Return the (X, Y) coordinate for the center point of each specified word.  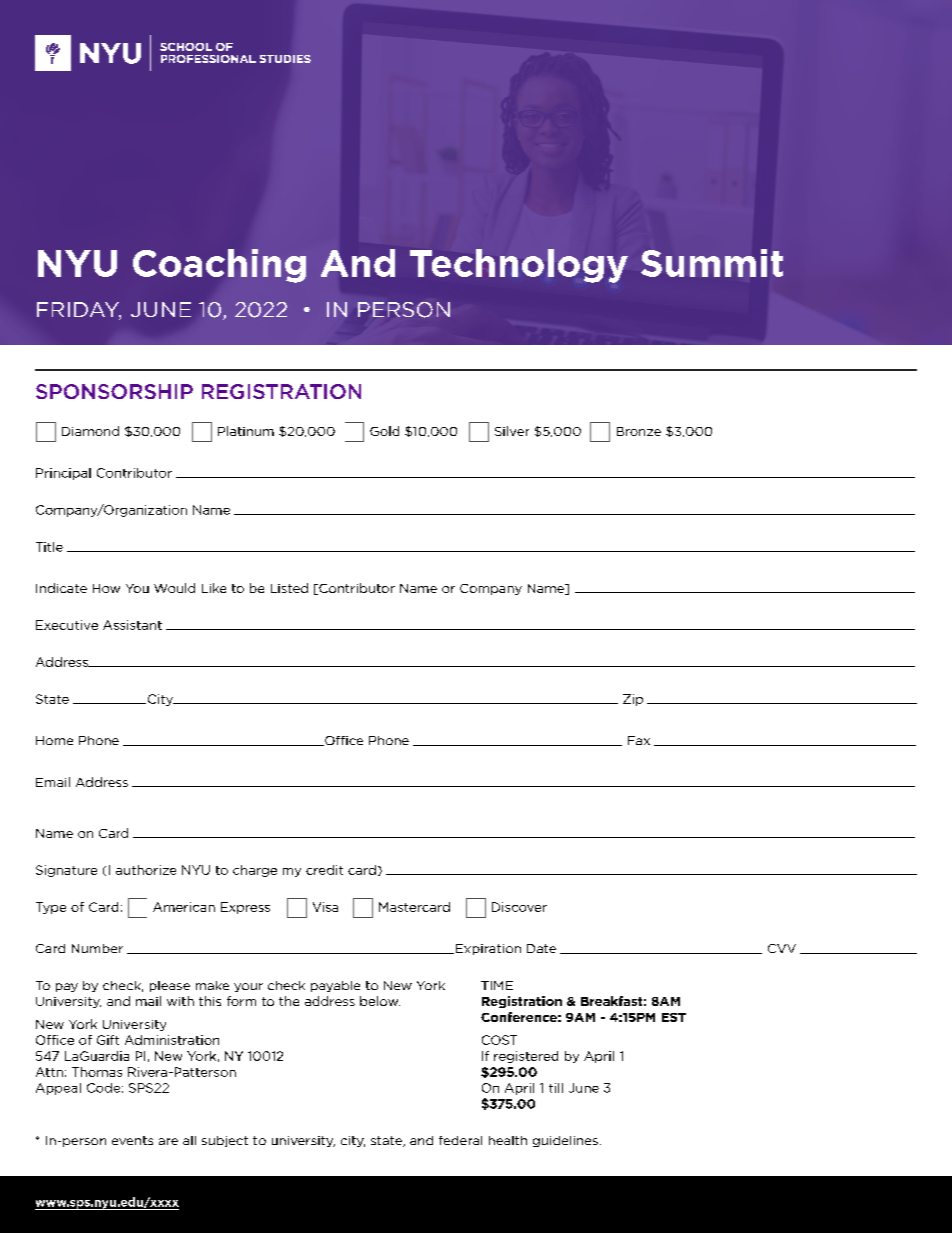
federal (460, 1140)
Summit (712, 263)
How (106, 588)
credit (324, 870)
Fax (639, 740)
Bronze (639, 431)
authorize (146, 870)
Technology (519, 266)
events (132, 1140)
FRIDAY (79, 311)
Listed (289, 588)
